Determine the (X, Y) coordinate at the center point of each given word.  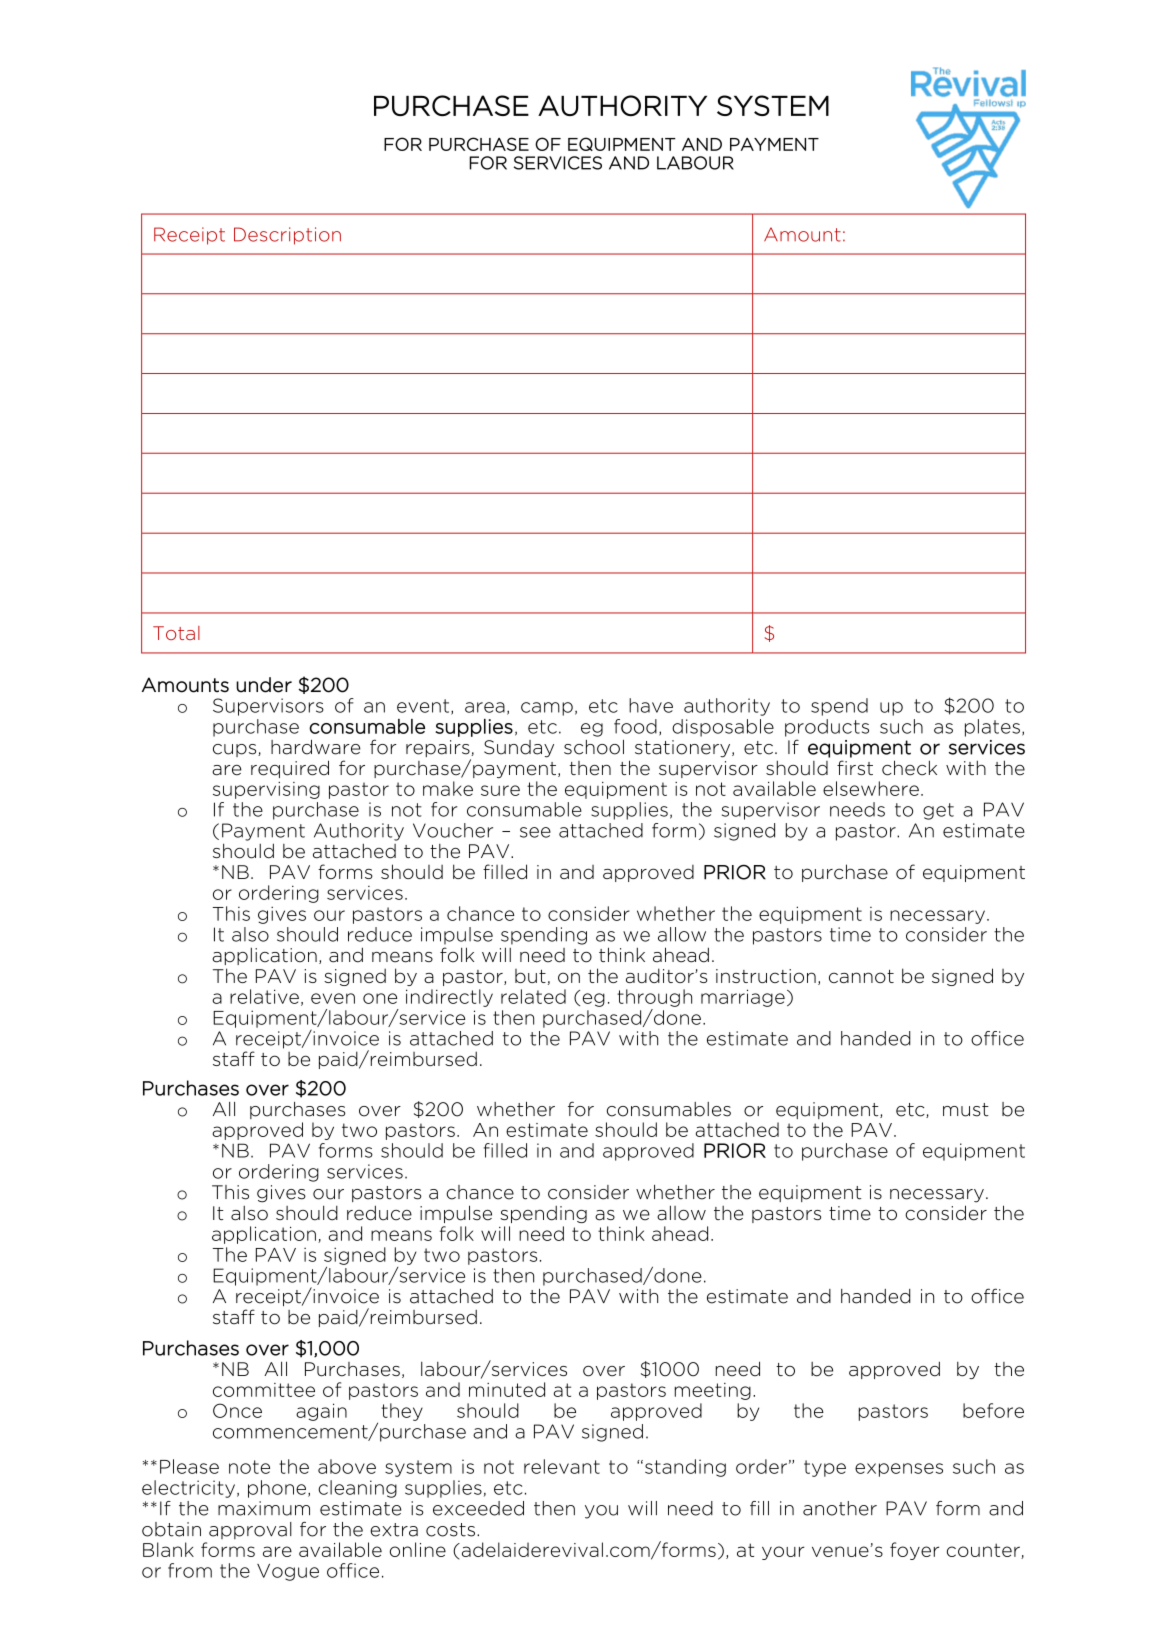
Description (287, 236)
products (827, 728)
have (651, 705)
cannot (861, 976)
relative (264, 996)
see (535, 832)
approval (250, 1530)
